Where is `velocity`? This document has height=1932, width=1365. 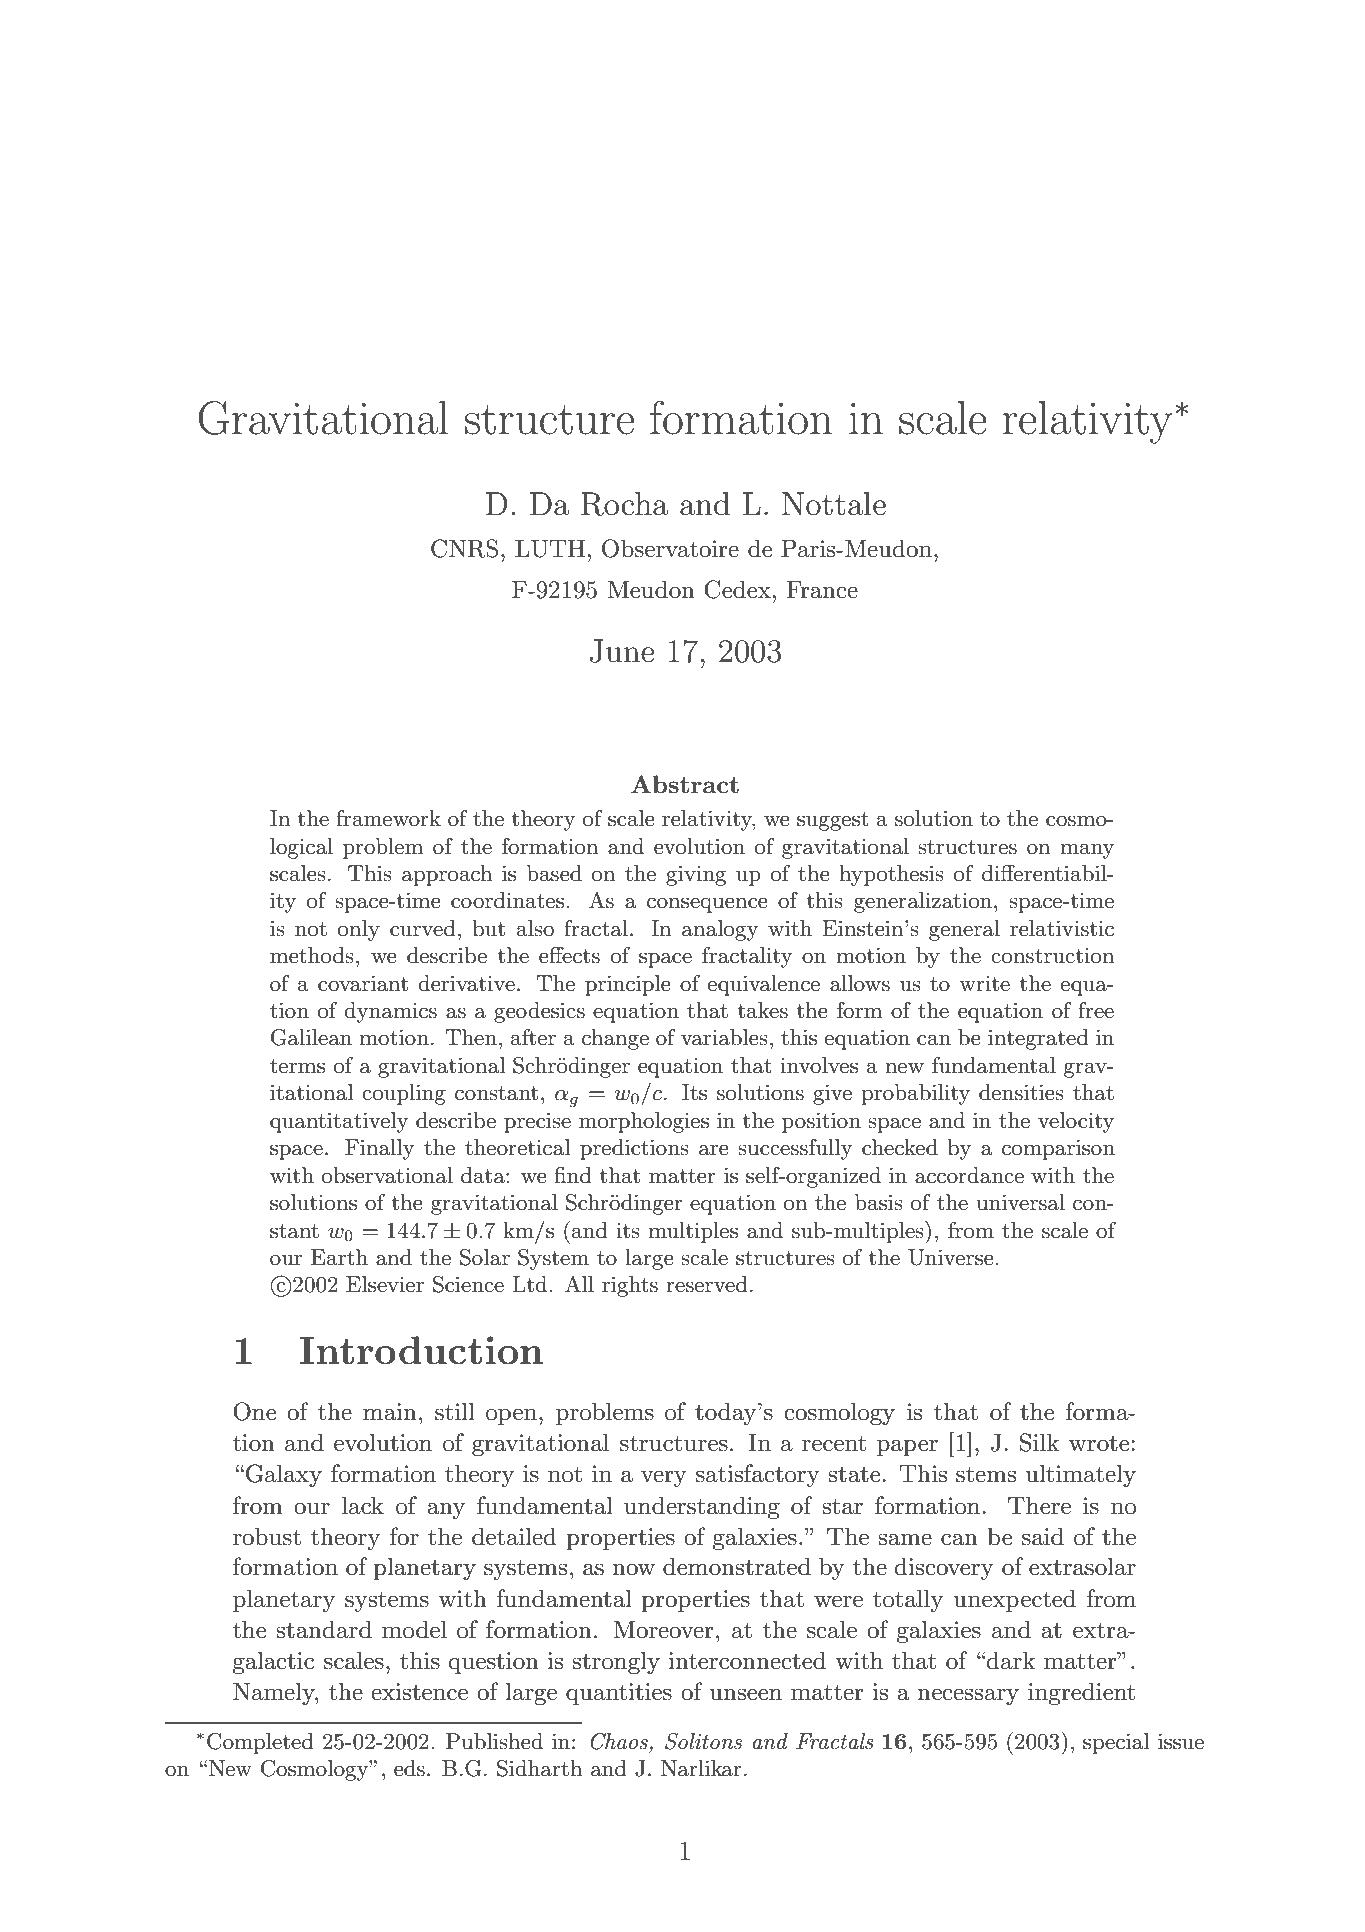
velocity is located at coordinates (1076, 1122).
